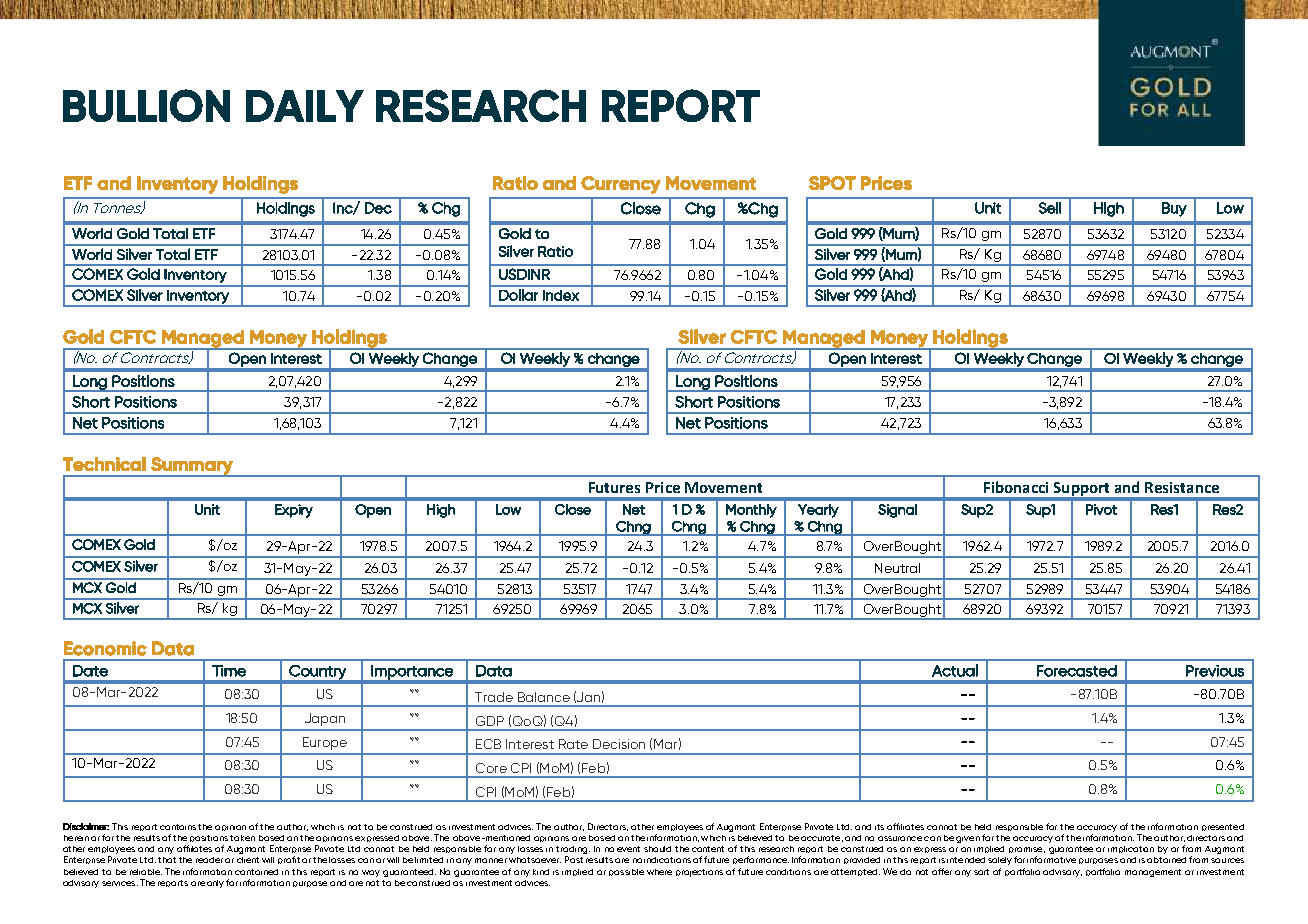 This screenshot has width=1308, height=924. What do you see at coordinates (897, 568) in the screenshot?
I see `Neutral` at bounding box center [897, 568].
